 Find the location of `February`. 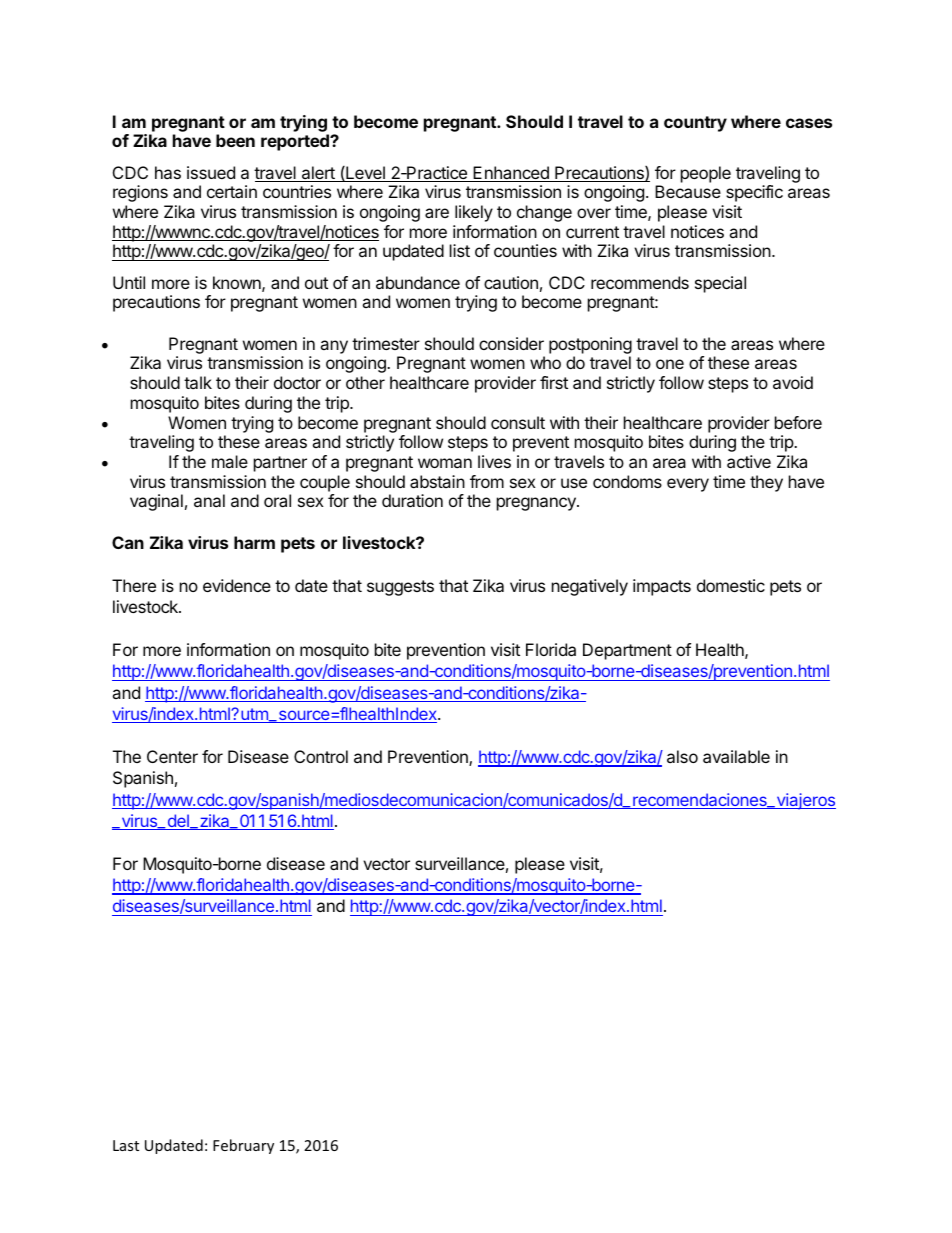

February is located at coordinates (243, 1146).
